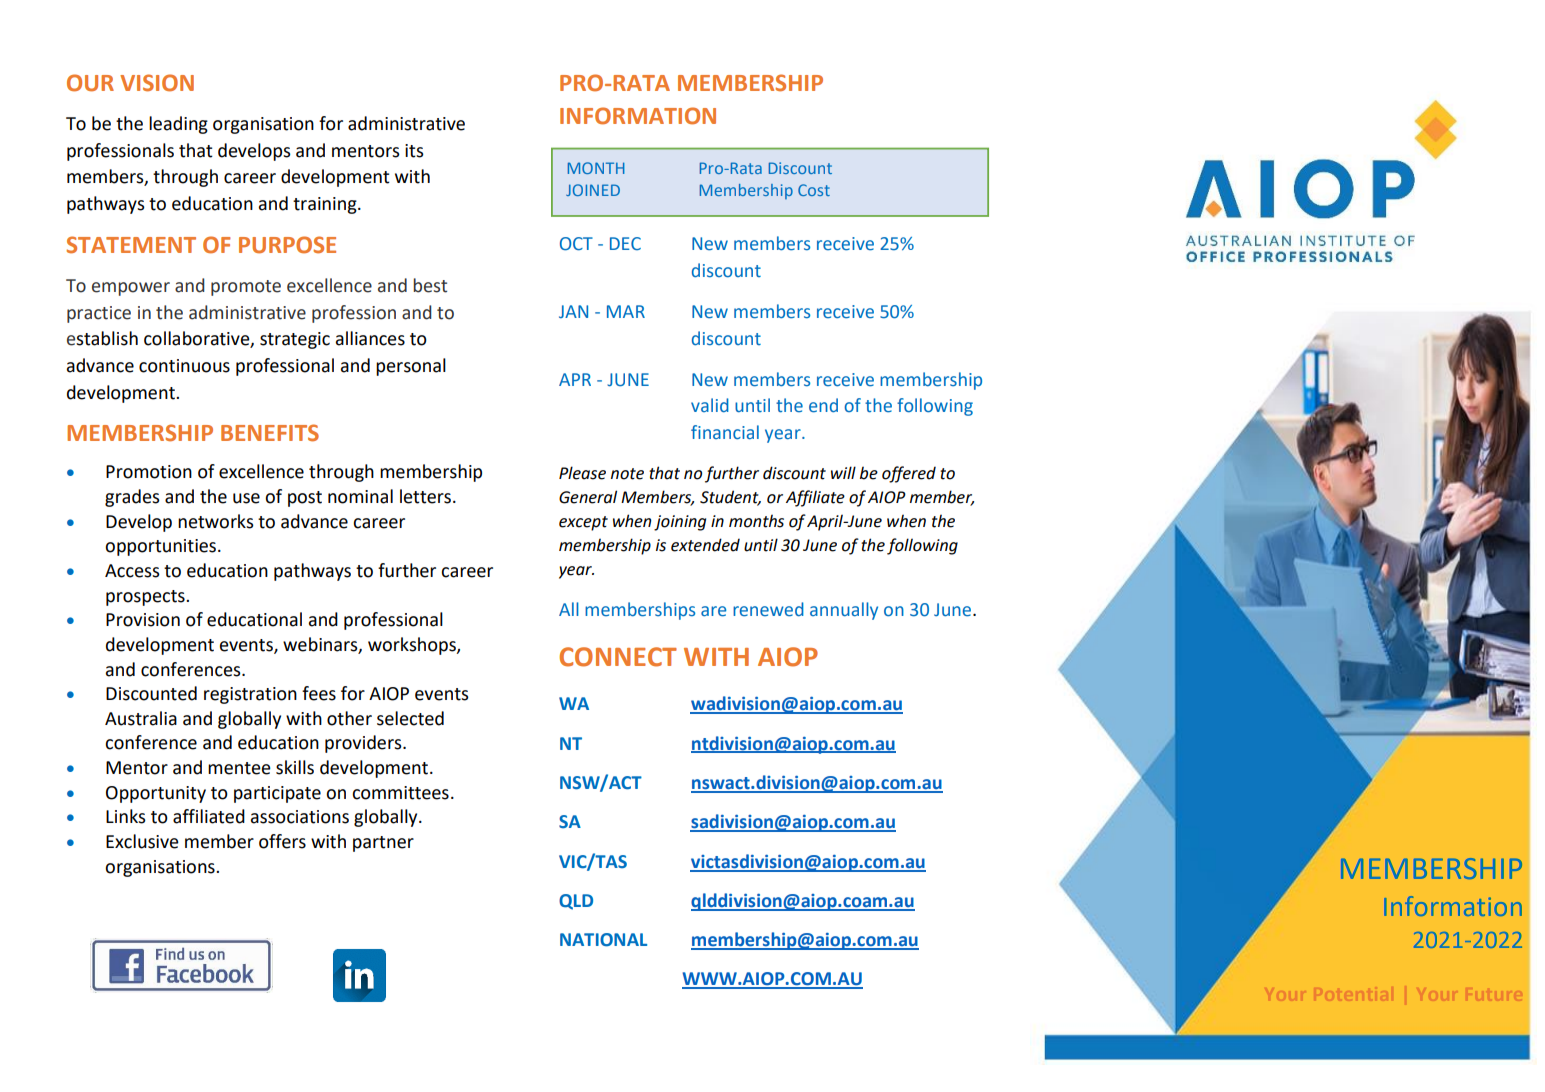 This image has height=1092, width=1545. Describe the element at coordinates (383, 844) in the image. I see `partner` at that location.
